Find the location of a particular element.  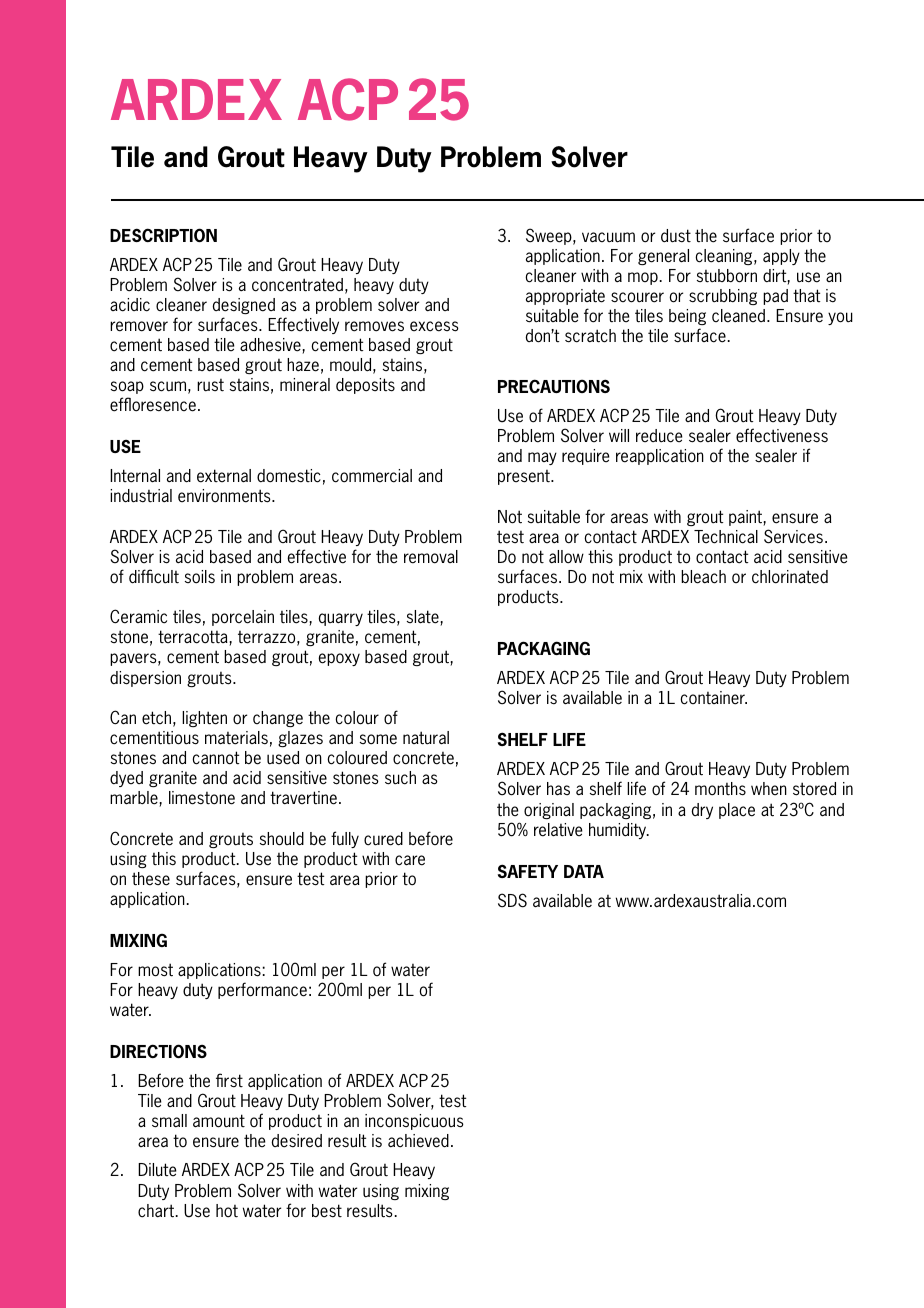

hot is located at coordinates (227, 1211).
